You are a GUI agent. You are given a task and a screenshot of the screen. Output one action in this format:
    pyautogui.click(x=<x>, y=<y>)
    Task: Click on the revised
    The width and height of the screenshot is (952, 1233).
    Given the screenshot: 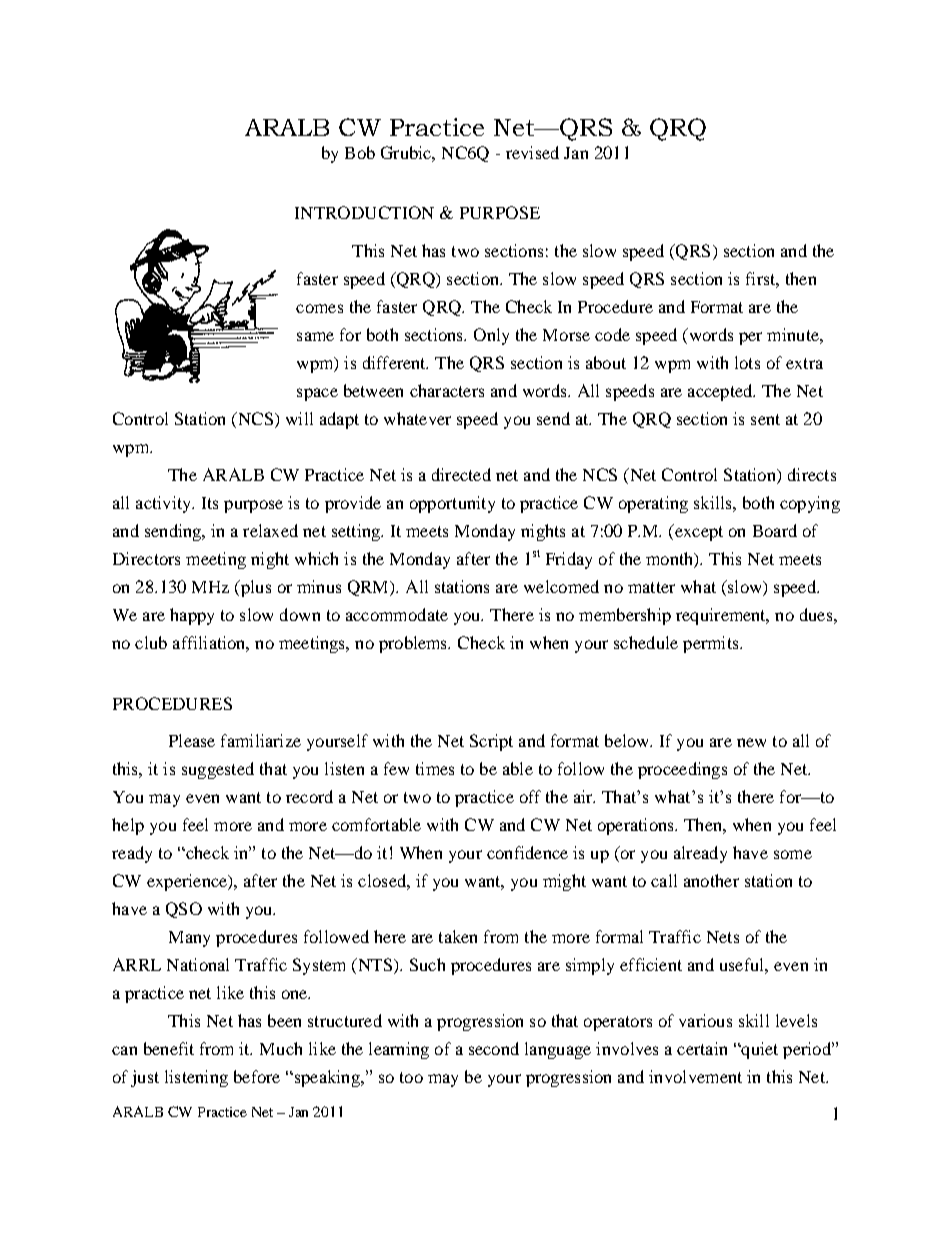 What is the action you would take?
    pyautogui.click(x=532, y=152)
